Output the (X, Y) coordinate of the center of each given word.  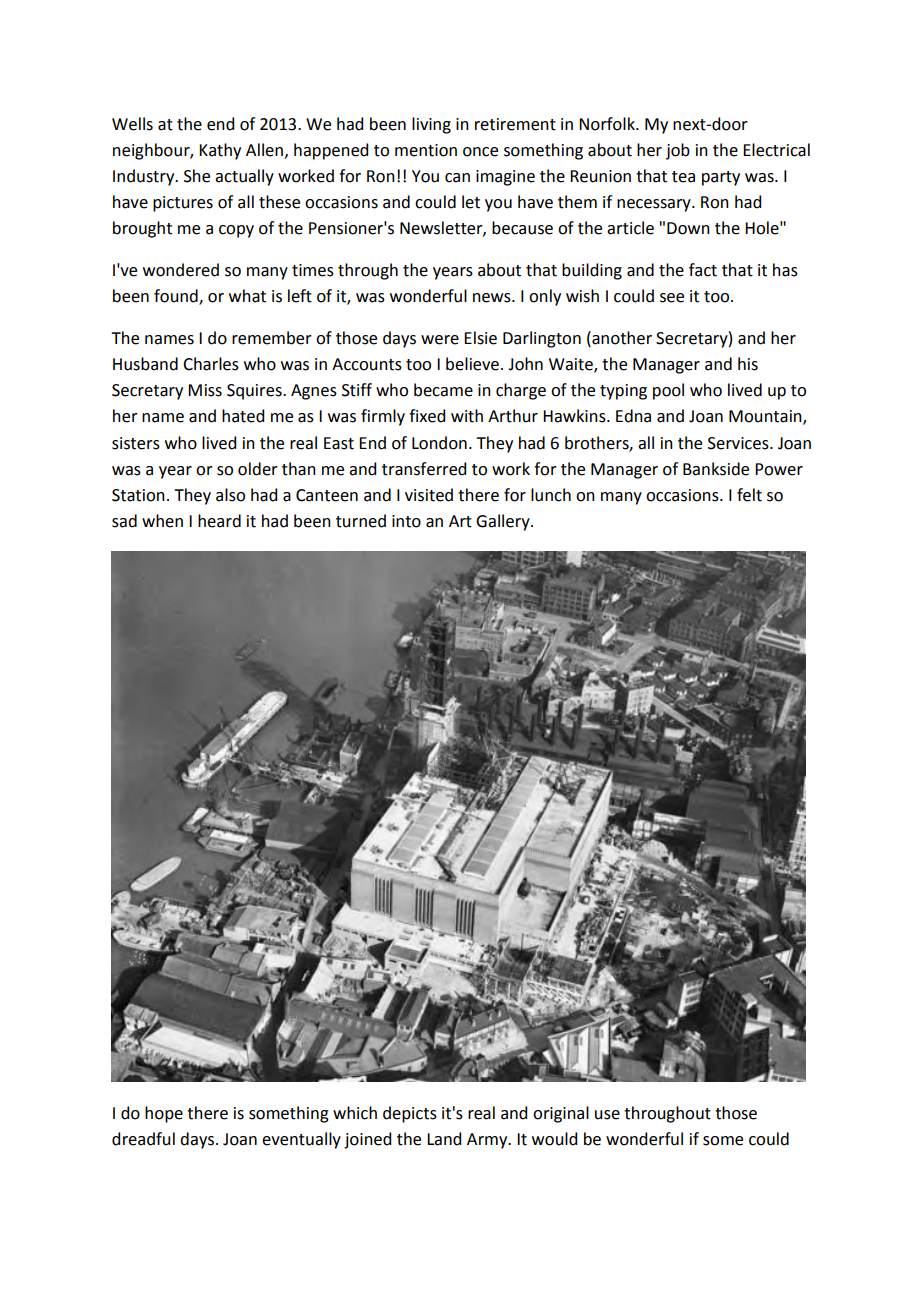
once (480, 152)
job (678, 151)
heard (219, 521)
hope (164, 1114)
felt (749, 495)
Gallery (504, 522)
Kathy (220, 151)
